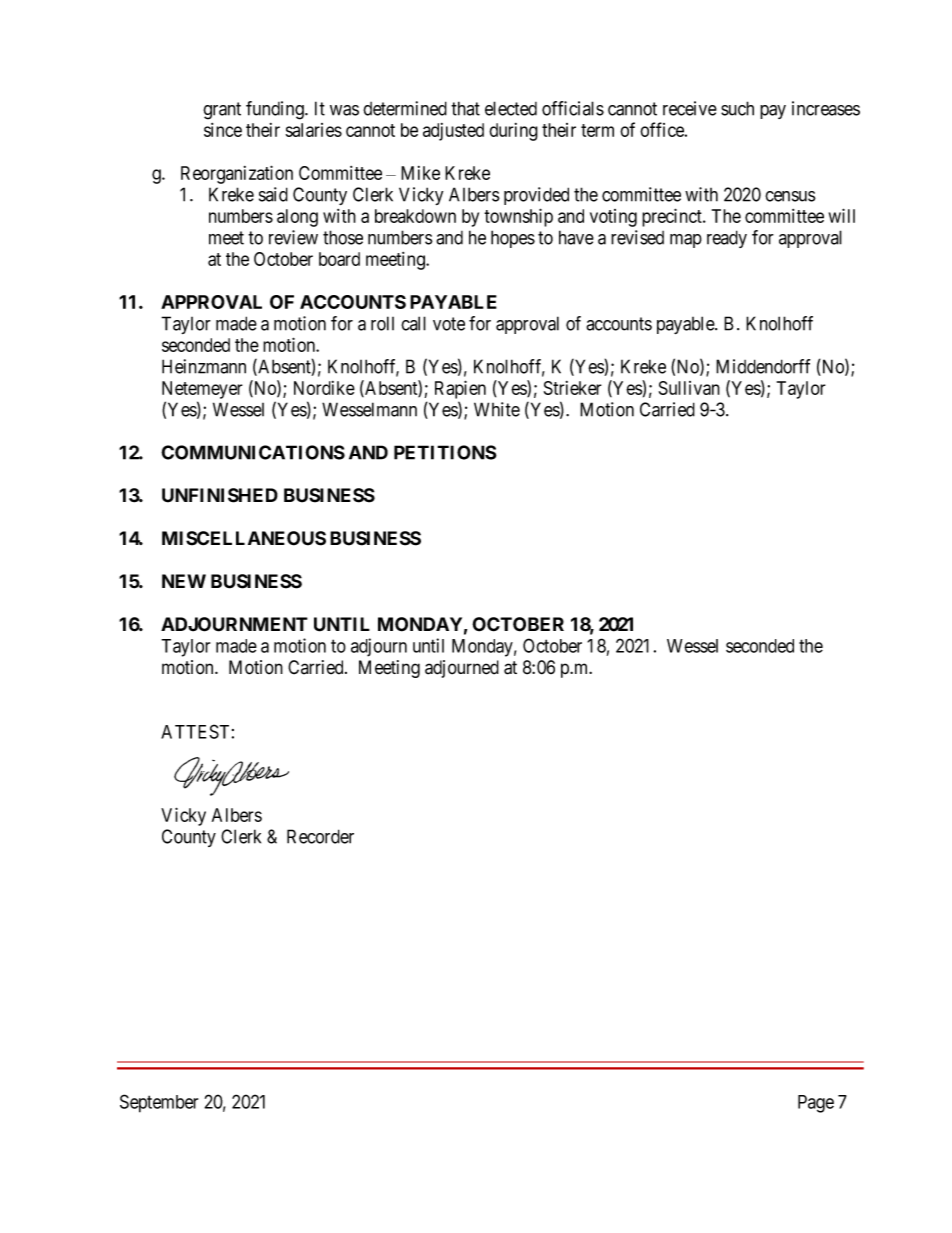 The height and width of the page is (1233, 952). Describe the element at coordinates (689, 388) in the page. I see `Sullivan` at that location.
